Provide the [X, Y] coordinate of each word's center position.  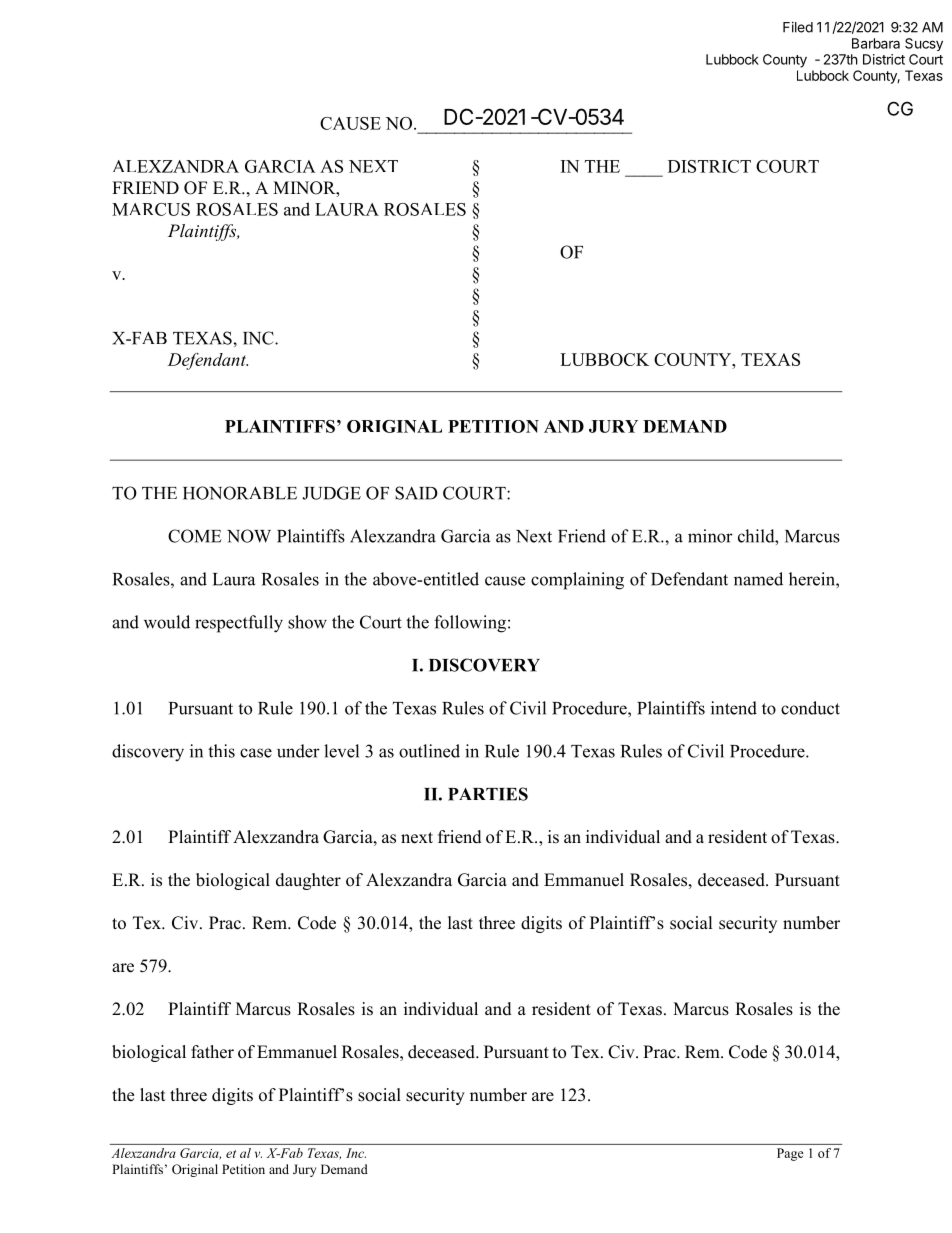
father [212, 1052]
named [758, 579]
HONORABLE [240, 493]
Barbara [876, 43]
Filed [798, 27]
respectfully [239, 624]
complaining [577, 581]
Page [790, 1154]
